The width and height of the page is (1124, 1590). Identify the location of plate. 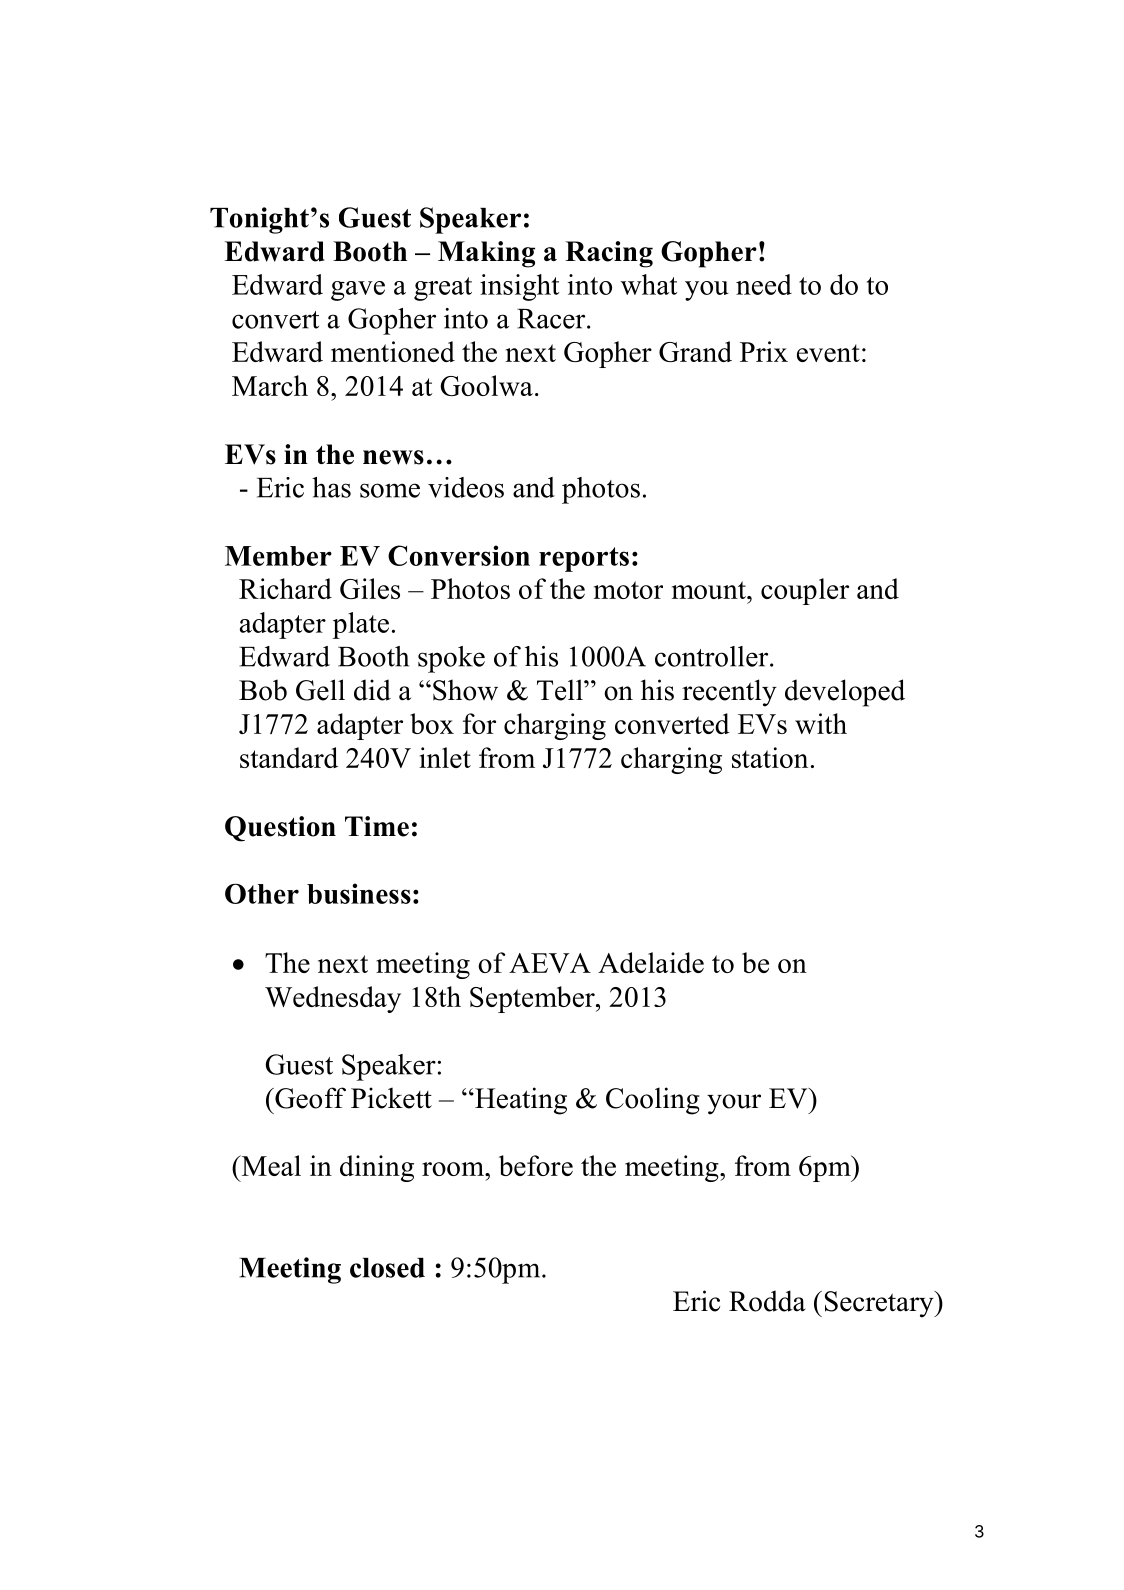
(361, 625).
